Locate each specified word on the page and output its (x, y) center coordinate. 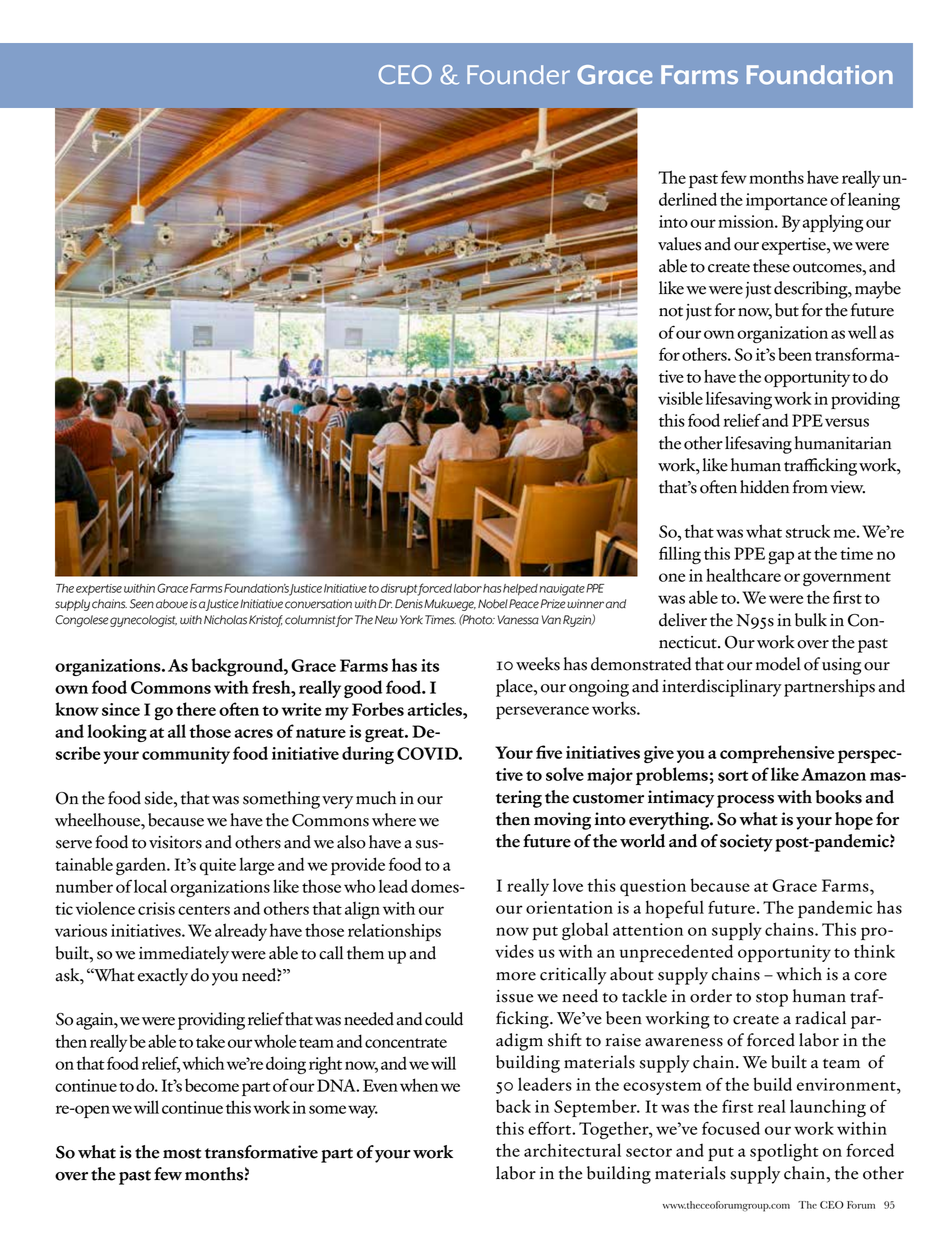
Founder (518, 75)
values (679, 244)
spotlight (784, 1152)
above (172, 604)
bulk (811, 620)
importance (786, 201)
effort (550, 1128)
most (182, 1153)
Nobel (493, 604)
